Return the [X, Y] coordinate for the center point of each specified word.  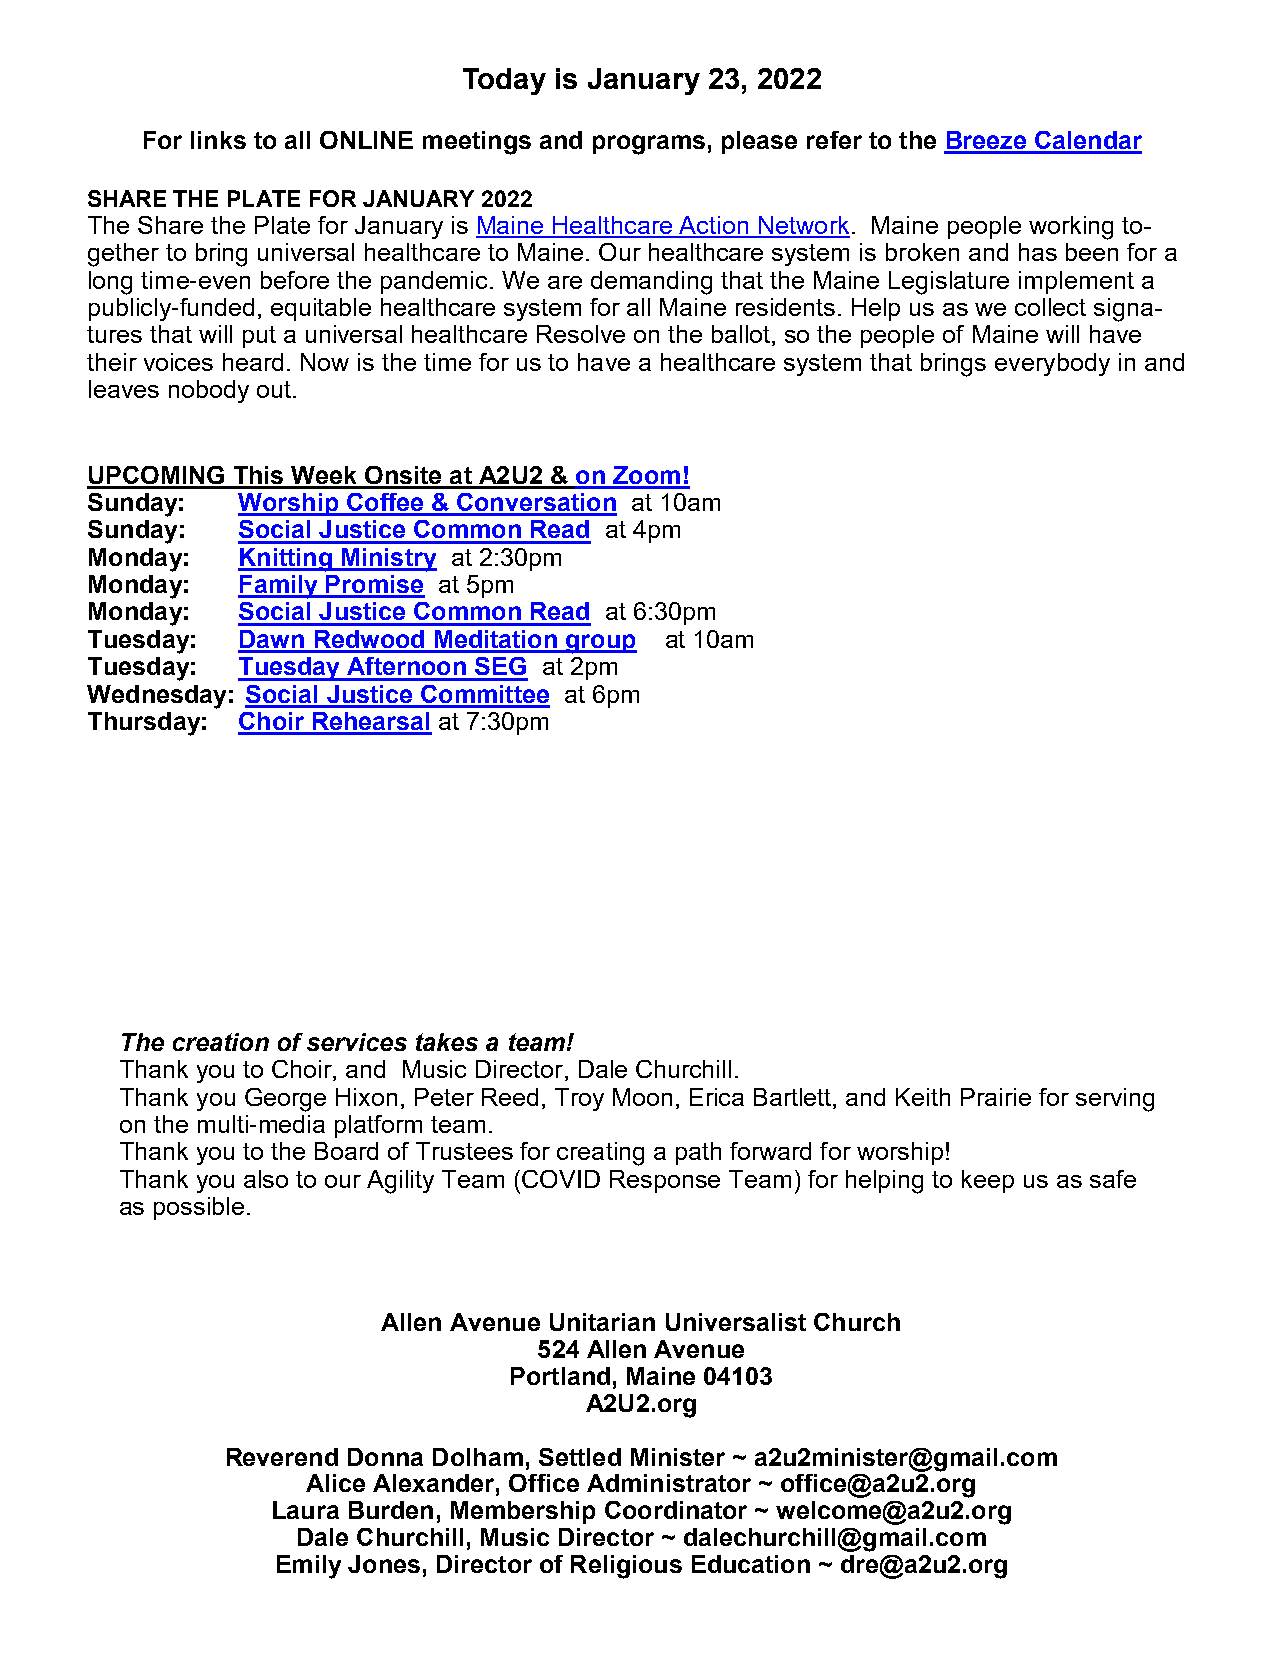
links [218, 140]
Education [751, 1564]
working [1071, 228]
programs [649, 145]
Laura [306, 1510]
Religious [626, 1567]
